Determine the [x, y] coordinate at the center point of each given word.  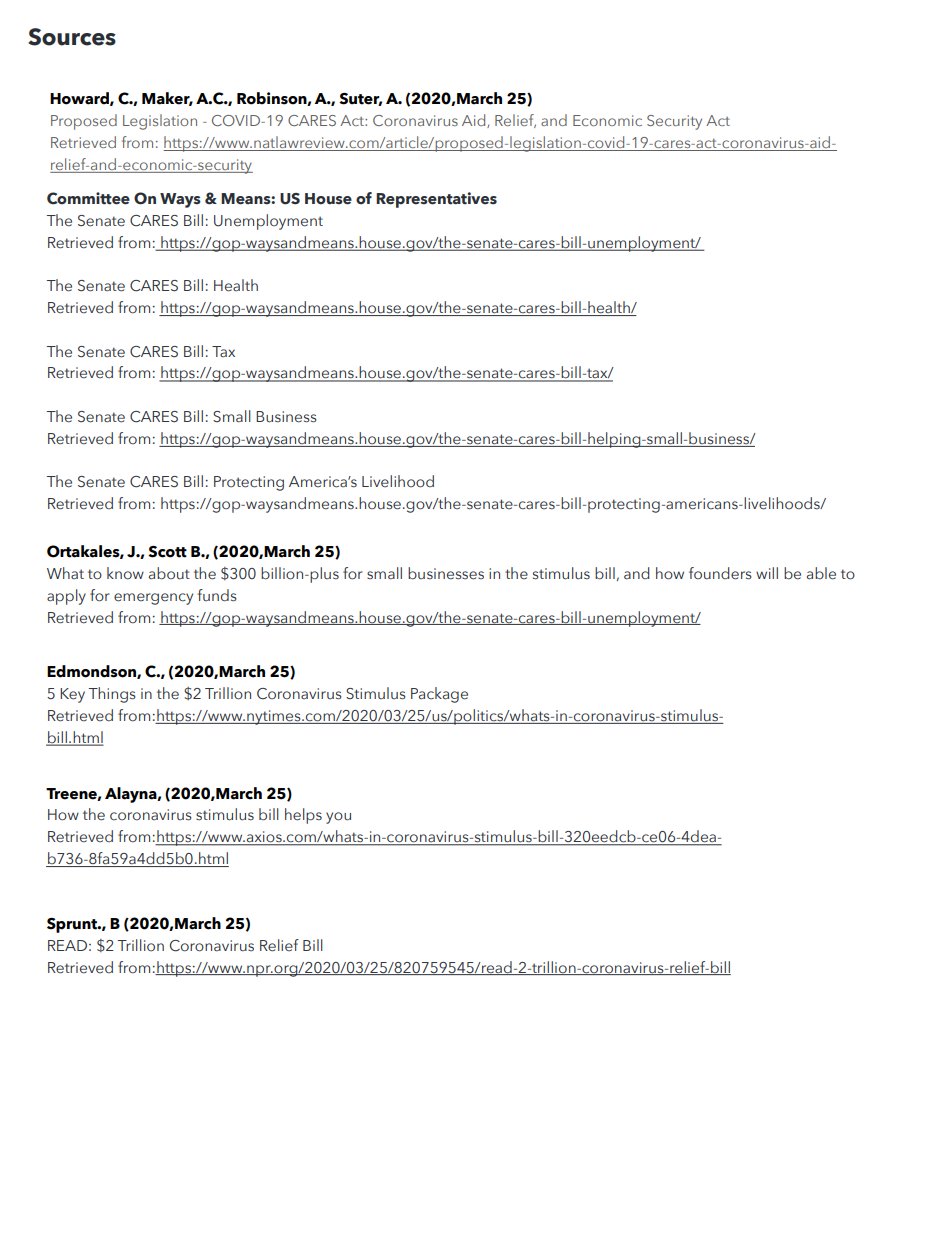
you [338, 818]
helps [303, 816]
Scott [167, 552]
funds [217, 595]
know [125, 573]
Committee [88, 198]
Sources [72, 37]
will [767, 573]
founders [720, 573]
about [169, 573]
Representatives [436, 200]
